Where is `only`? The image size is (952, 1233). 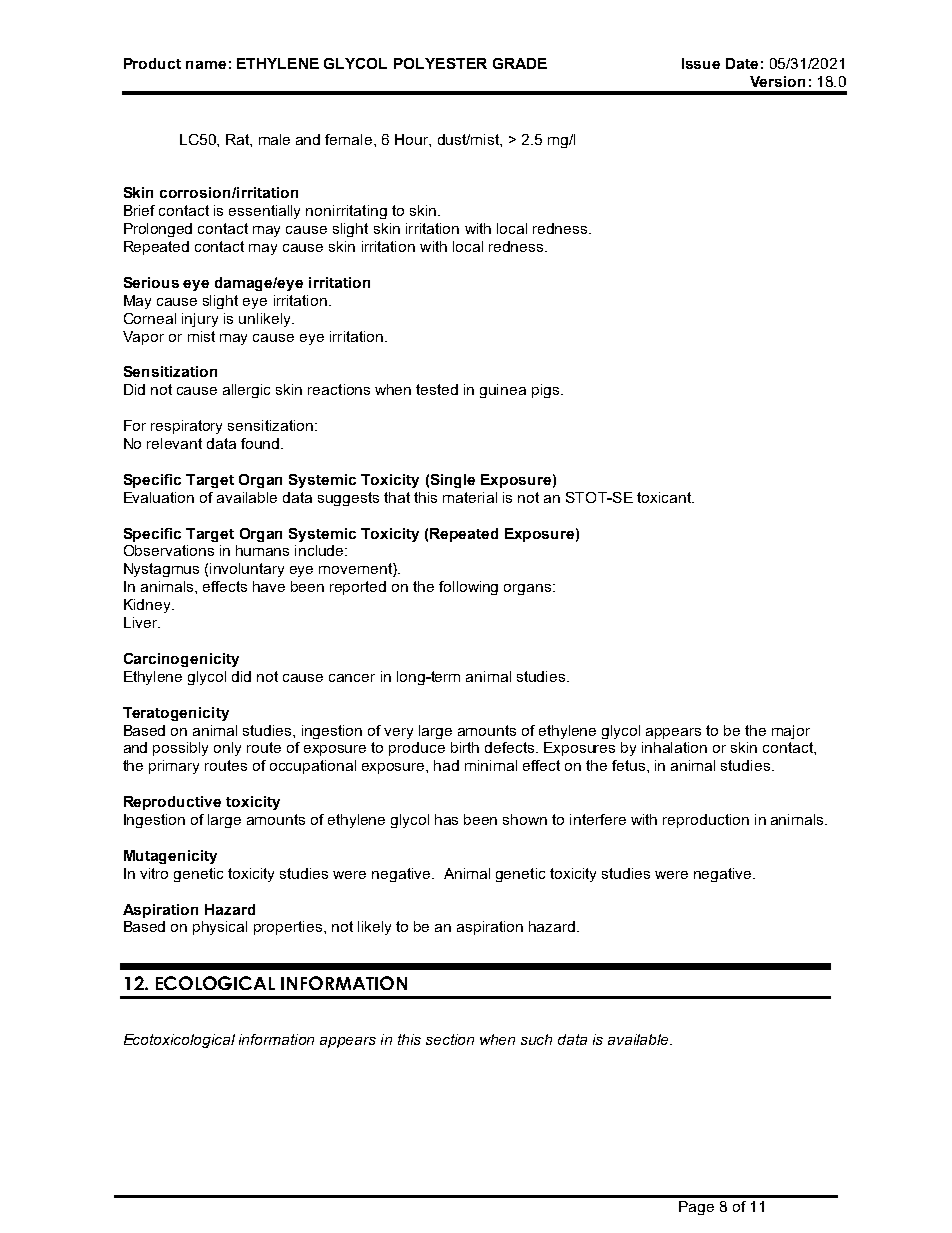
only is located at coordinates (227, 749).
